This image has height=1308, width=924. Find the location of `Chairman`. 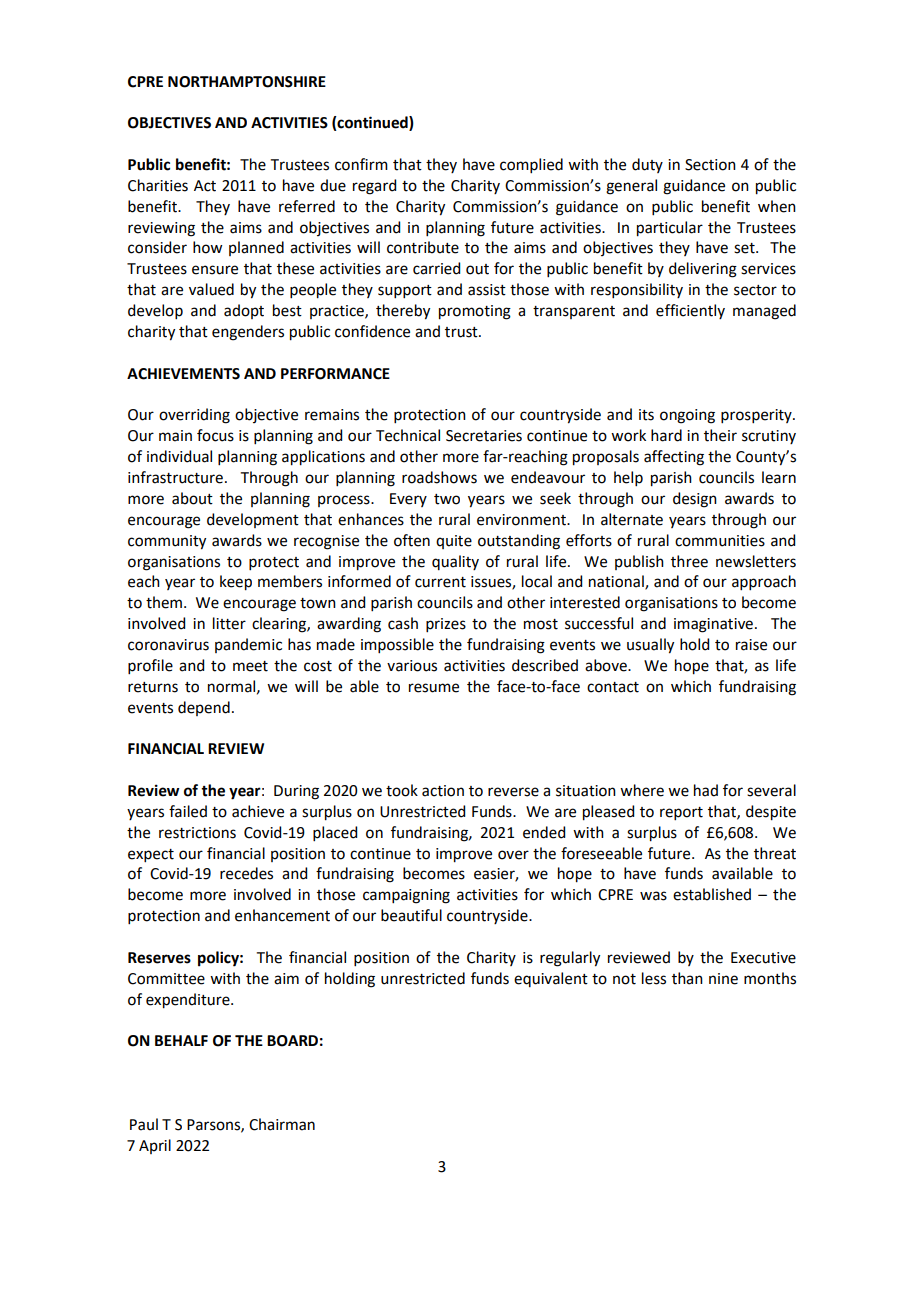

Chairman is located at coordinates (282, 1124).
